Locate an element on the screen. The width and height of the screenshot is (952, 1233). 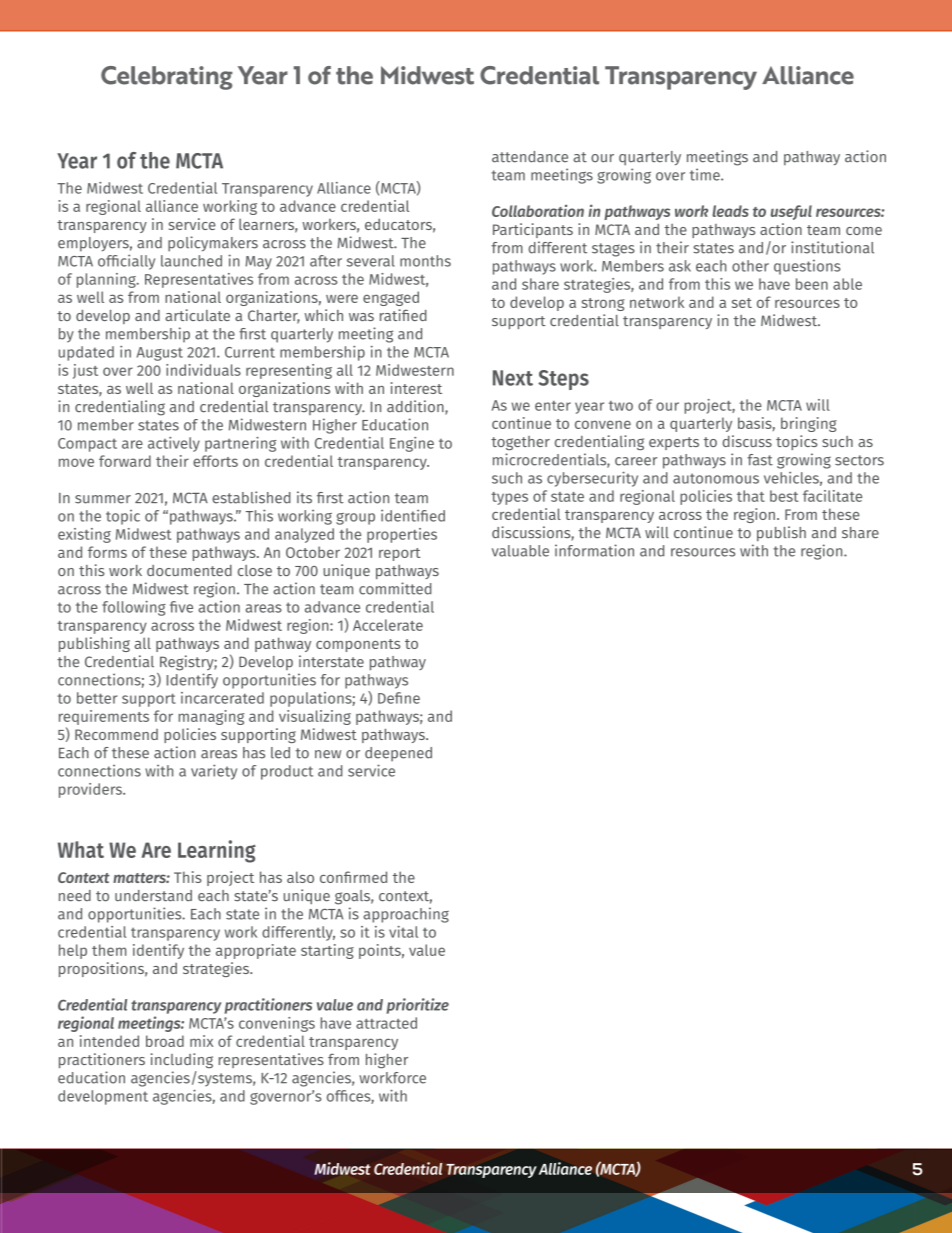
variety is located at coordinates (214, 772).
